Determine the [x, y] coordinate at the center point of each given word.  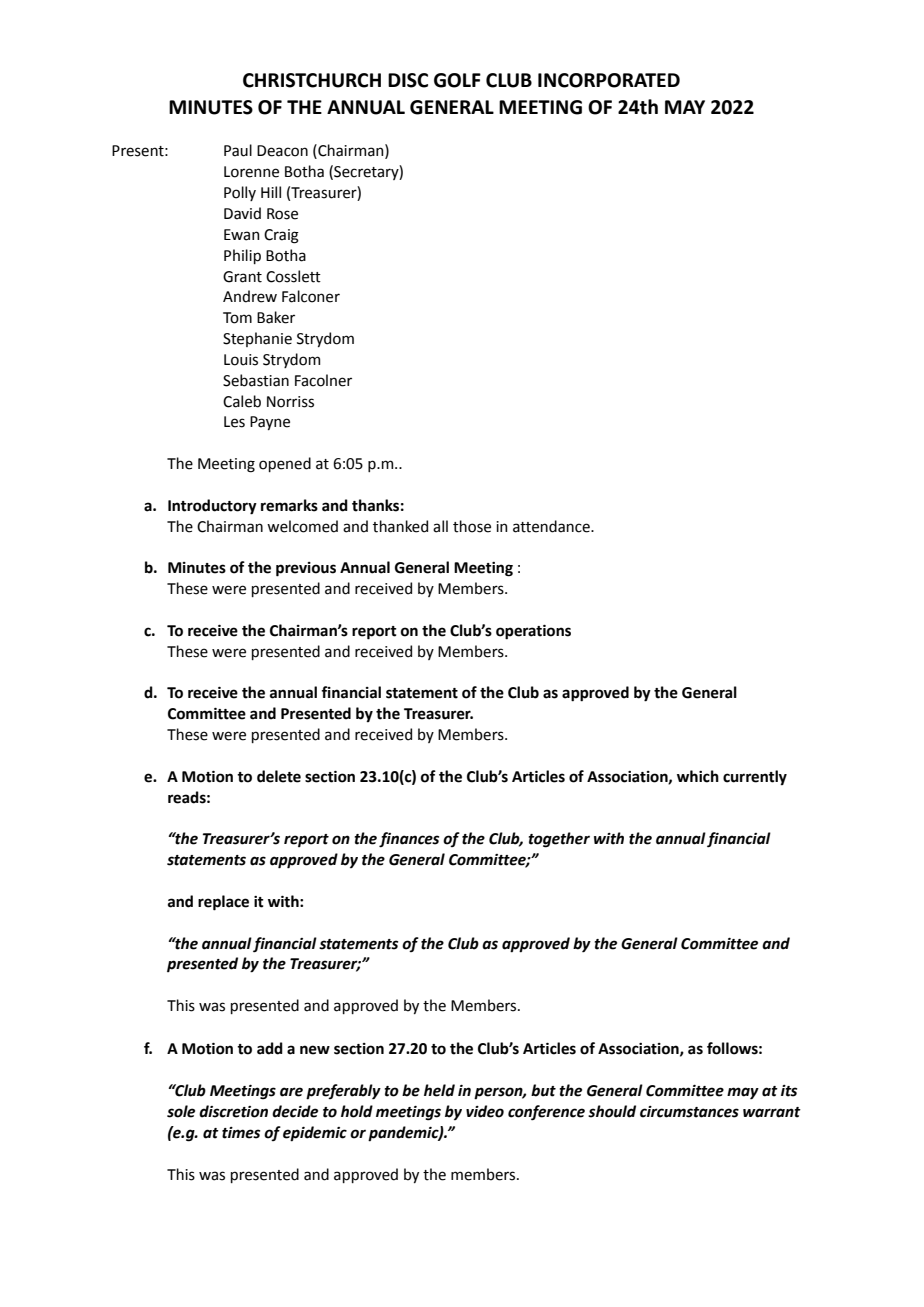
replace [223, 903]
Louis [241, 360]
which [698, 776]
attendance [552, 526]
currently [755, 778]
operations [533, 632]
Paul [238, 150]
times [241, 1133]
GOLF [457, 80]
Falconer [311, 296]
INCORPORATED [609, 80]
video [485, 1111]
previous [306, 569]
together [559, 840]
